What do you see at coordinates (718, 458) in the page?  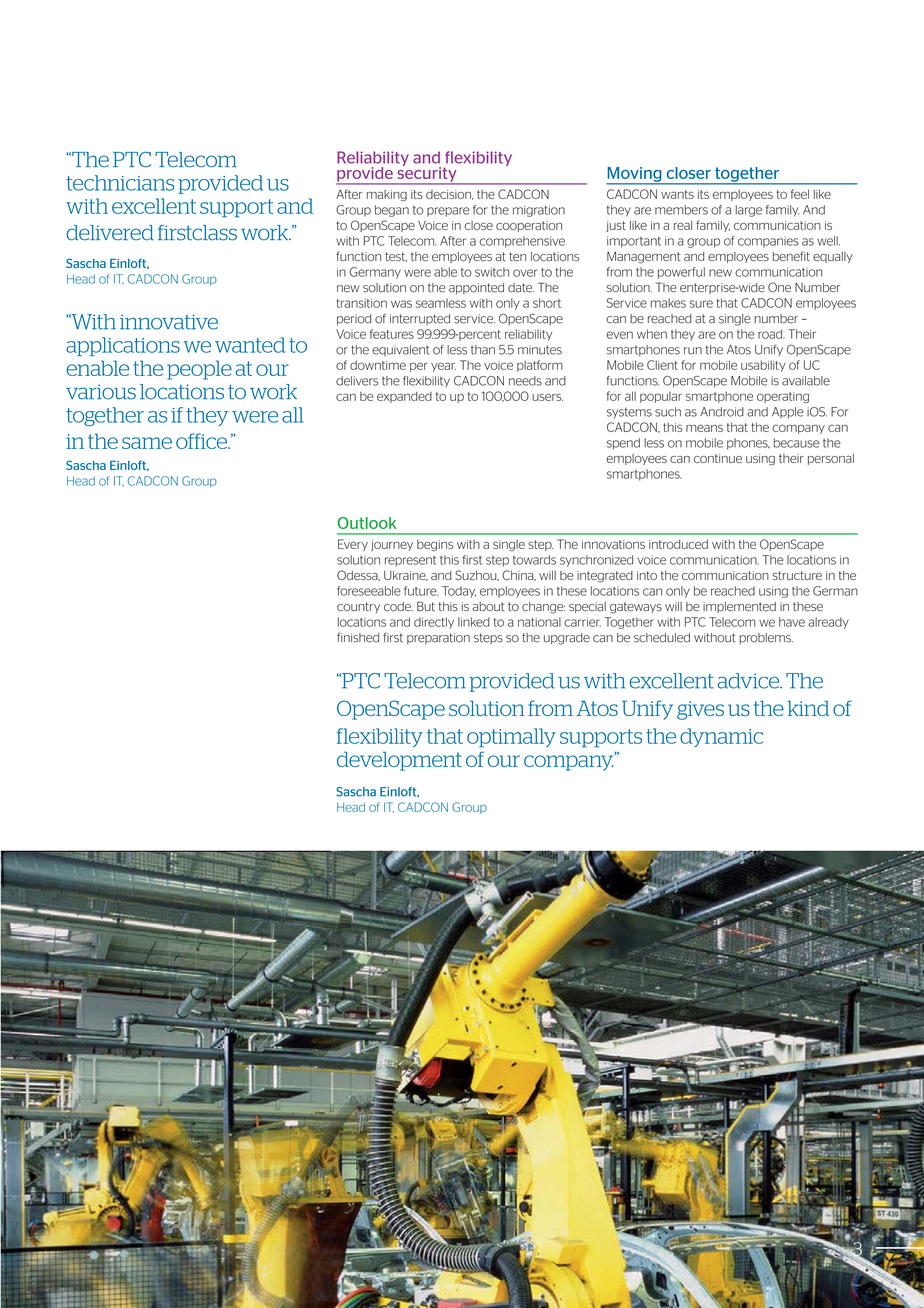 I see `continue` at bounding box center [718, 458].
